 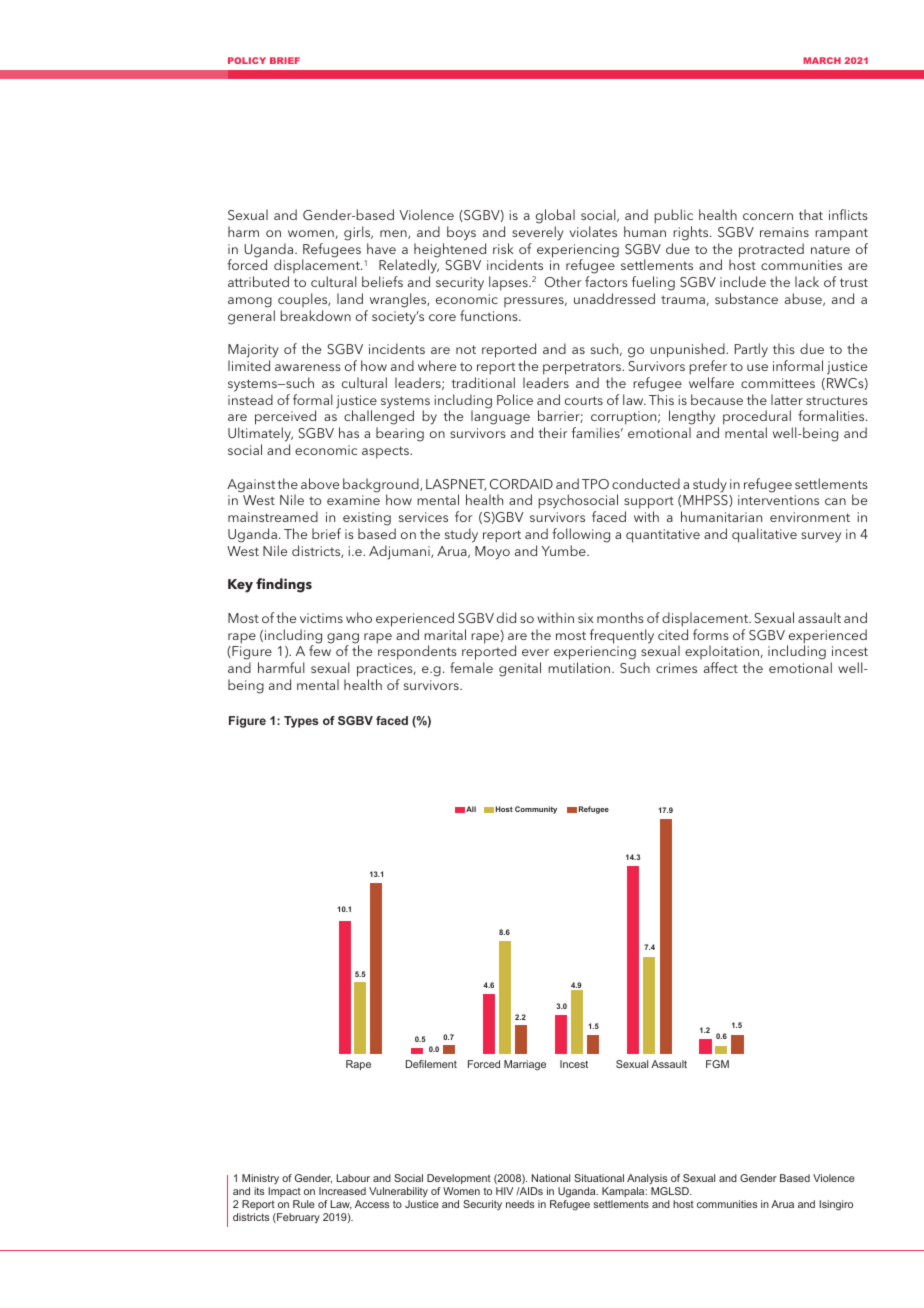 What do you see at coordinates (320, 483) in the screenshot?
I see `above` at bounding box center [320, 483].
